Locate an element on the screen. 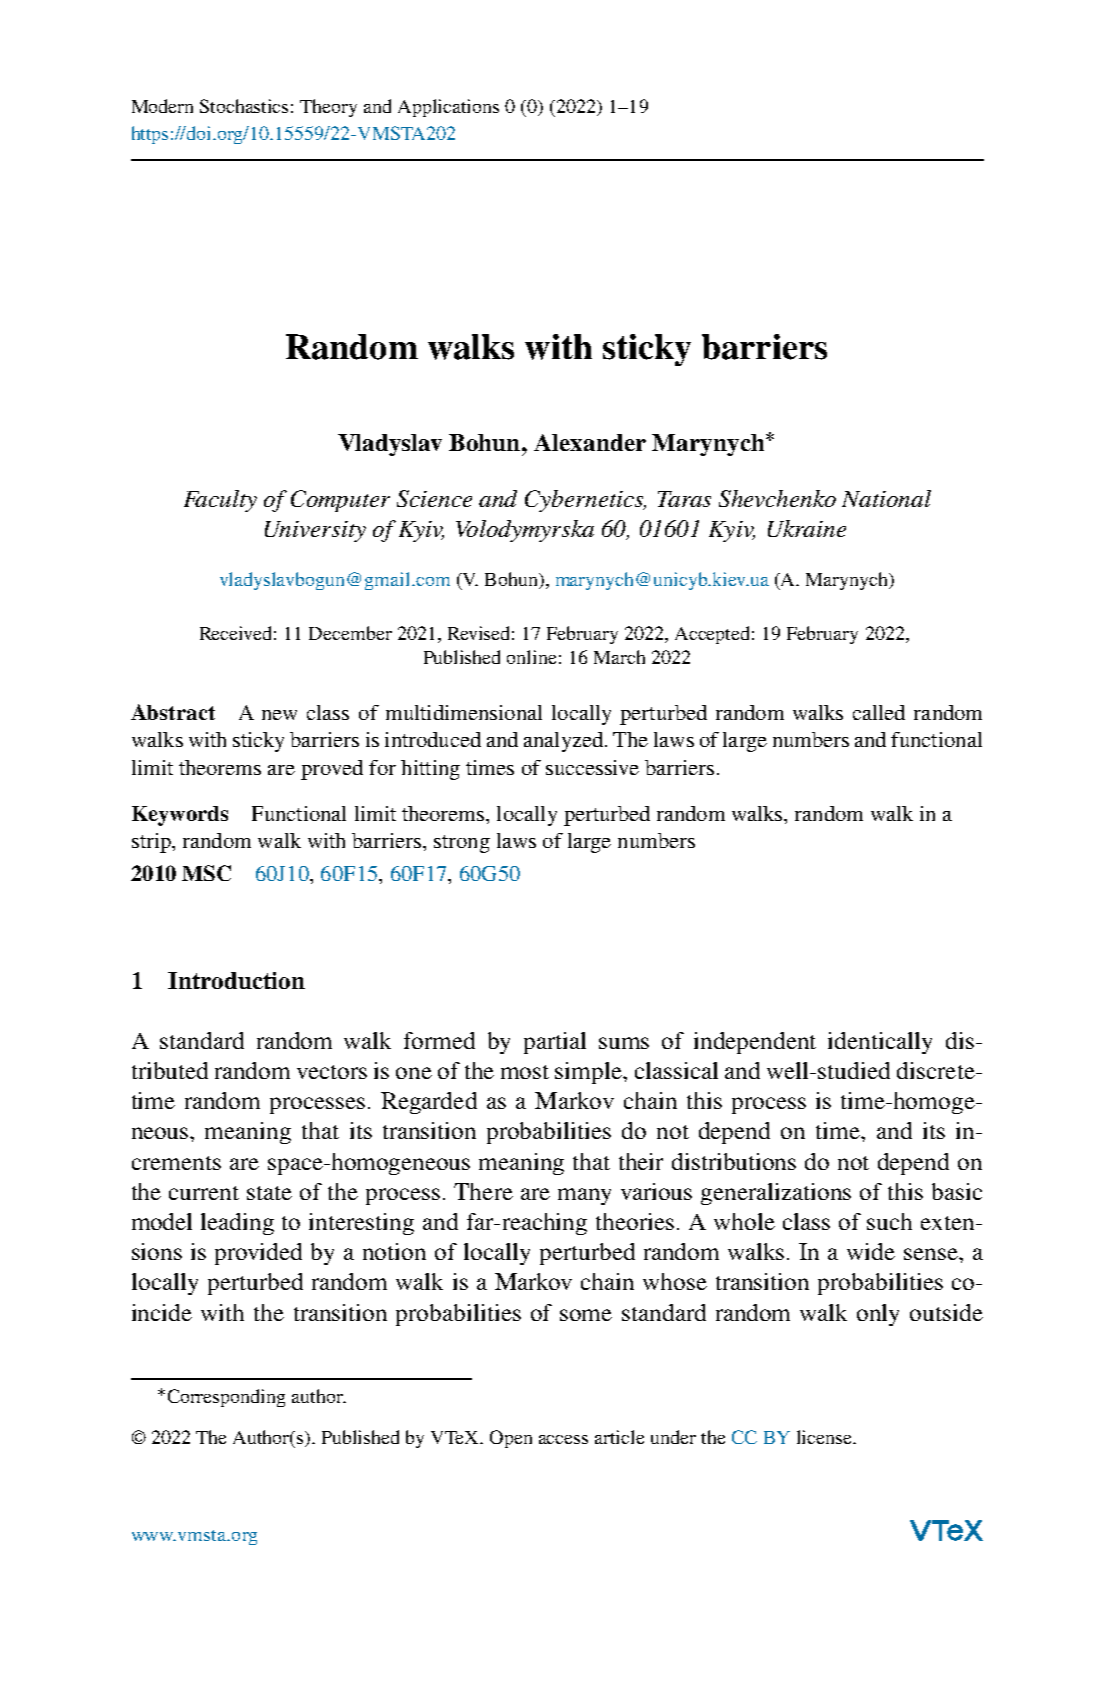  provided is located at coordinates (258, 1254).
